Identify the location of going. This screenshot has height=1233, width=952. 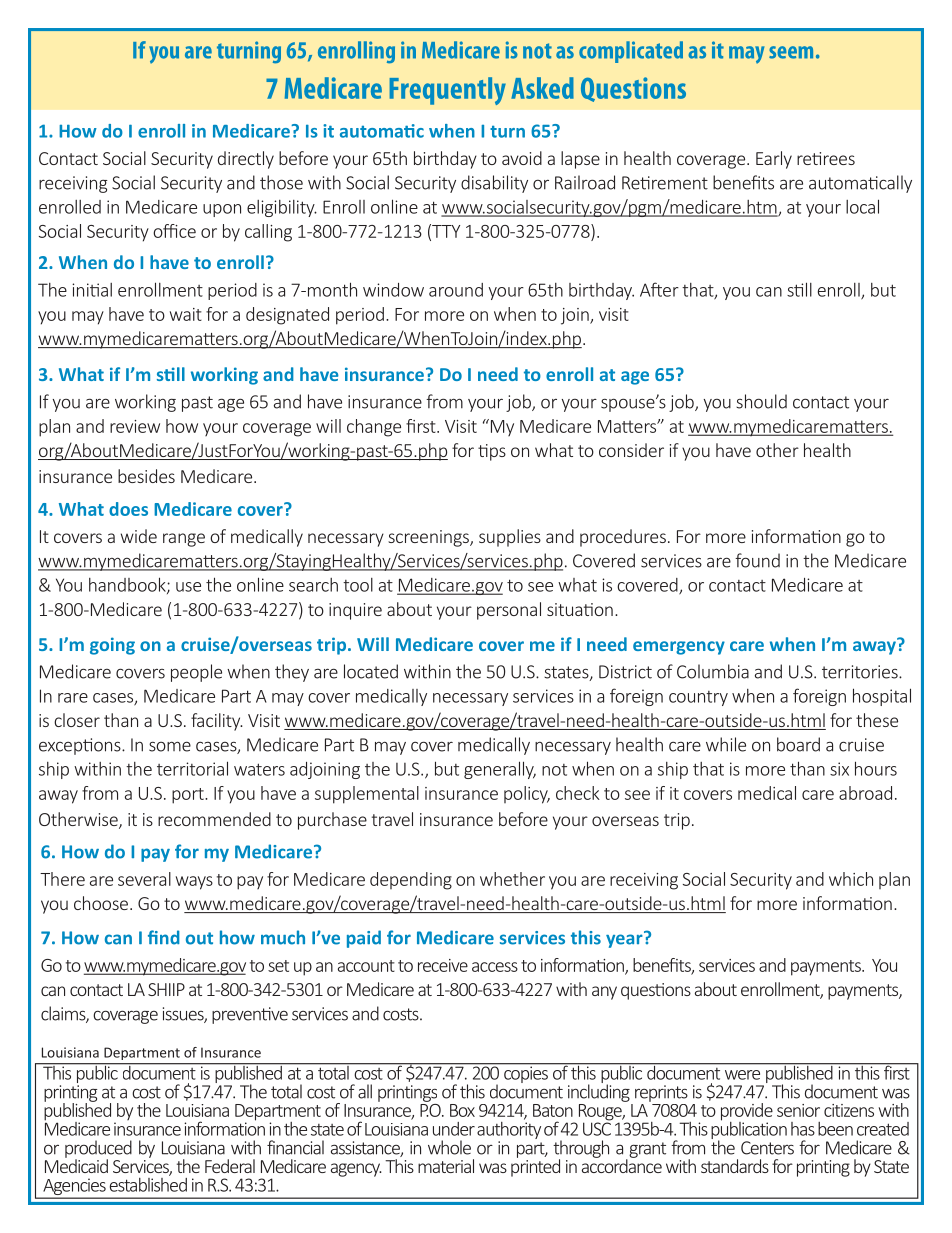
(112, 646).
